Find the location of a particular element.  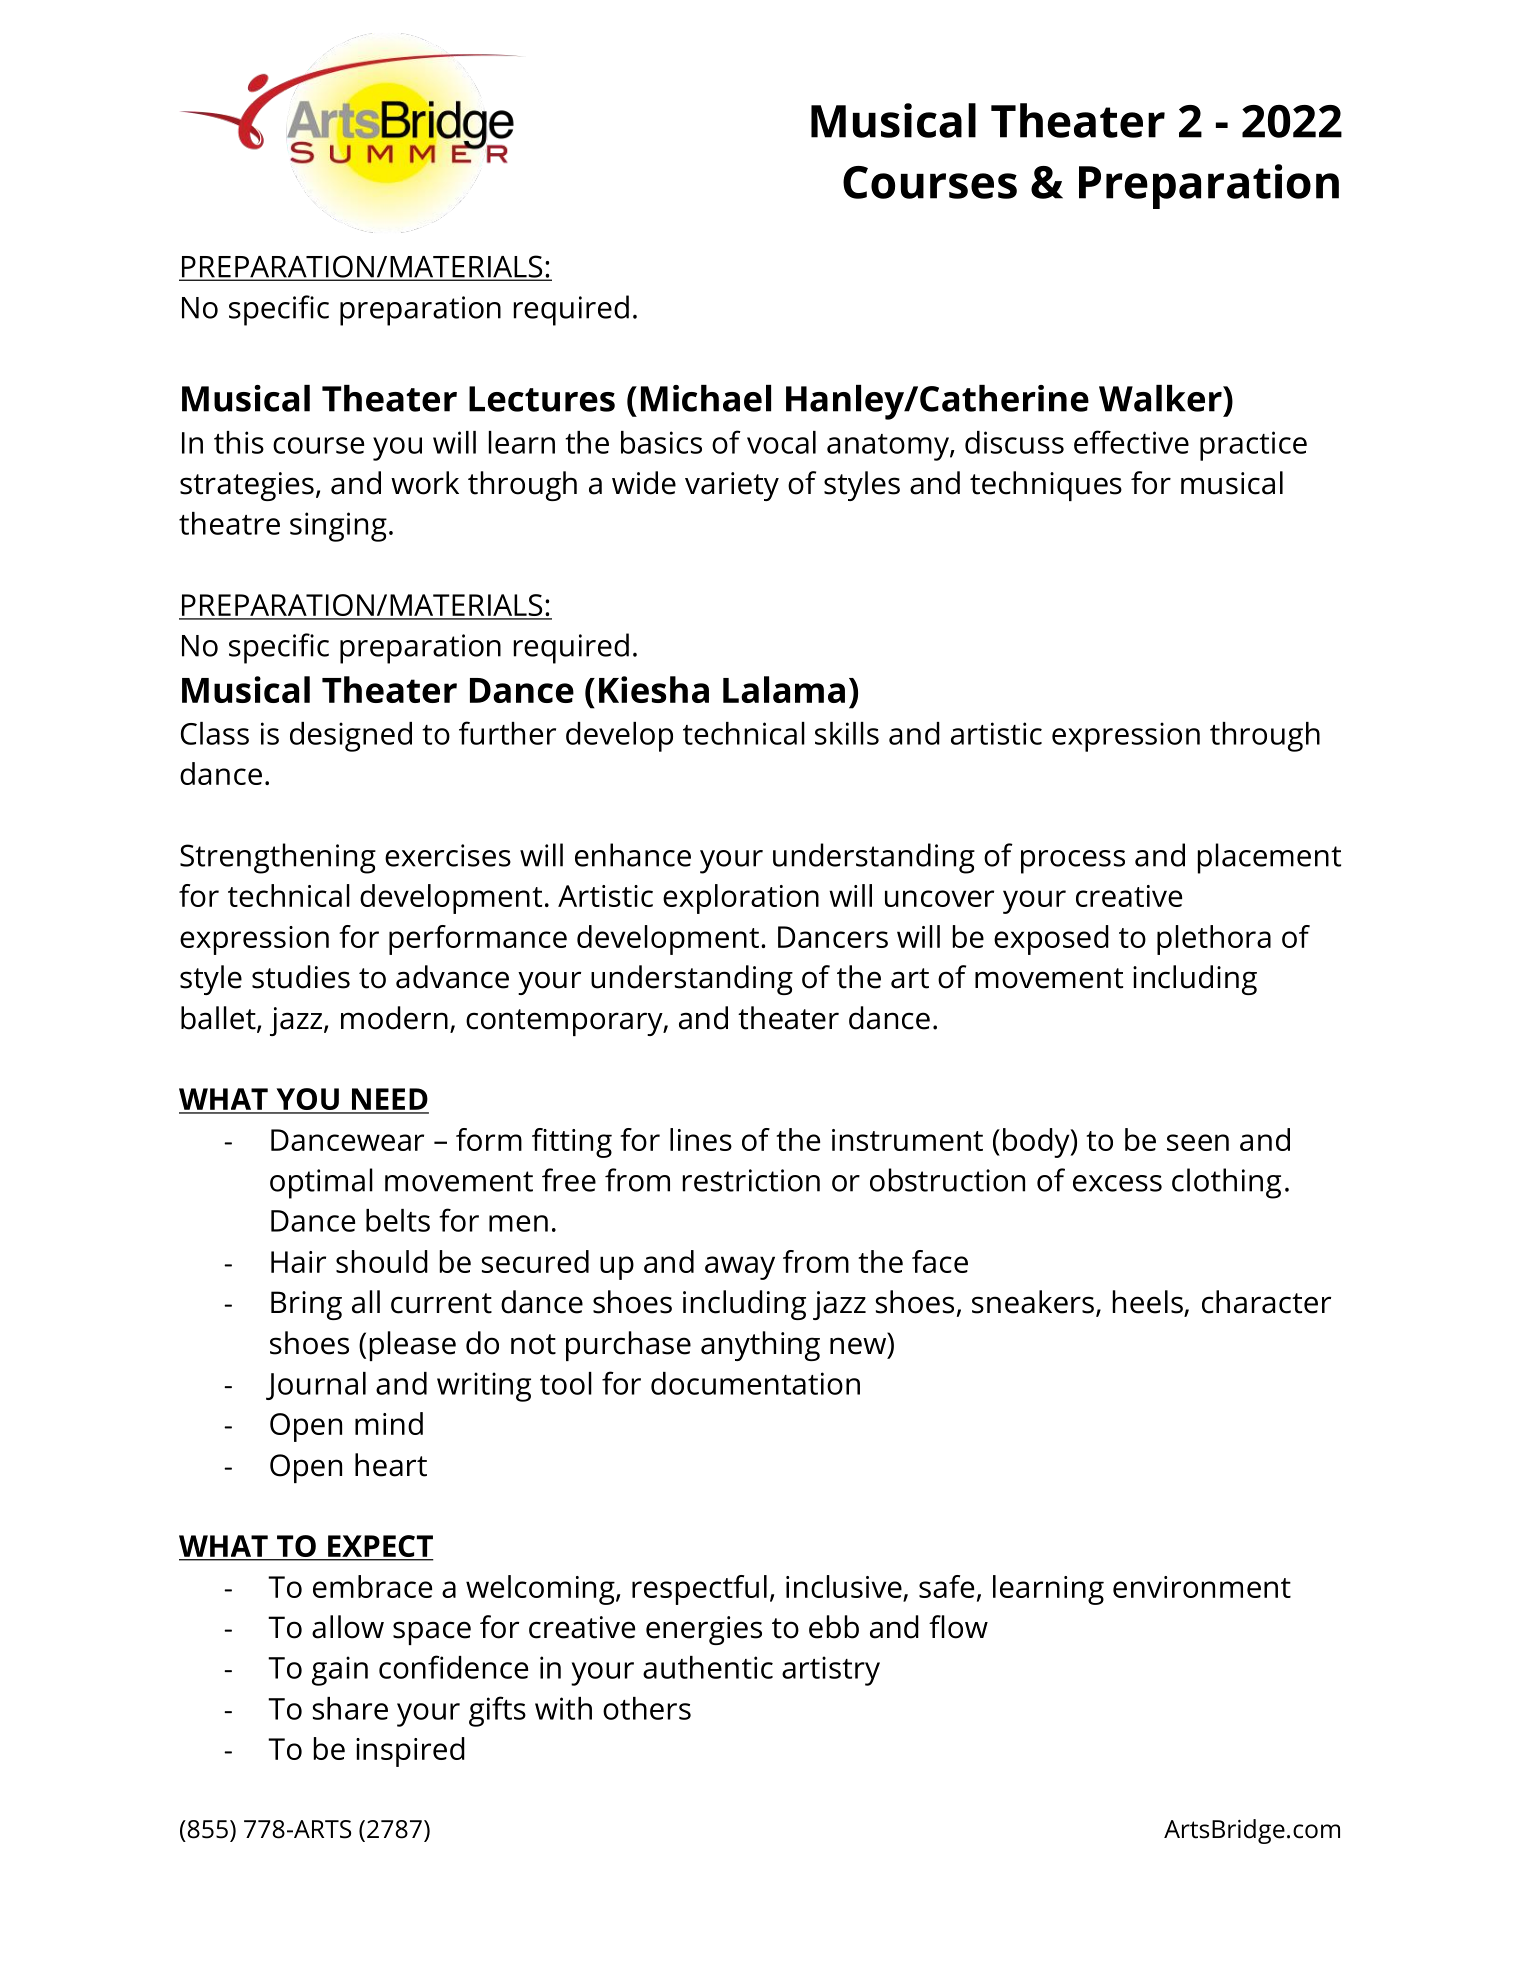

modern is located at coordinates (394, 1018).
